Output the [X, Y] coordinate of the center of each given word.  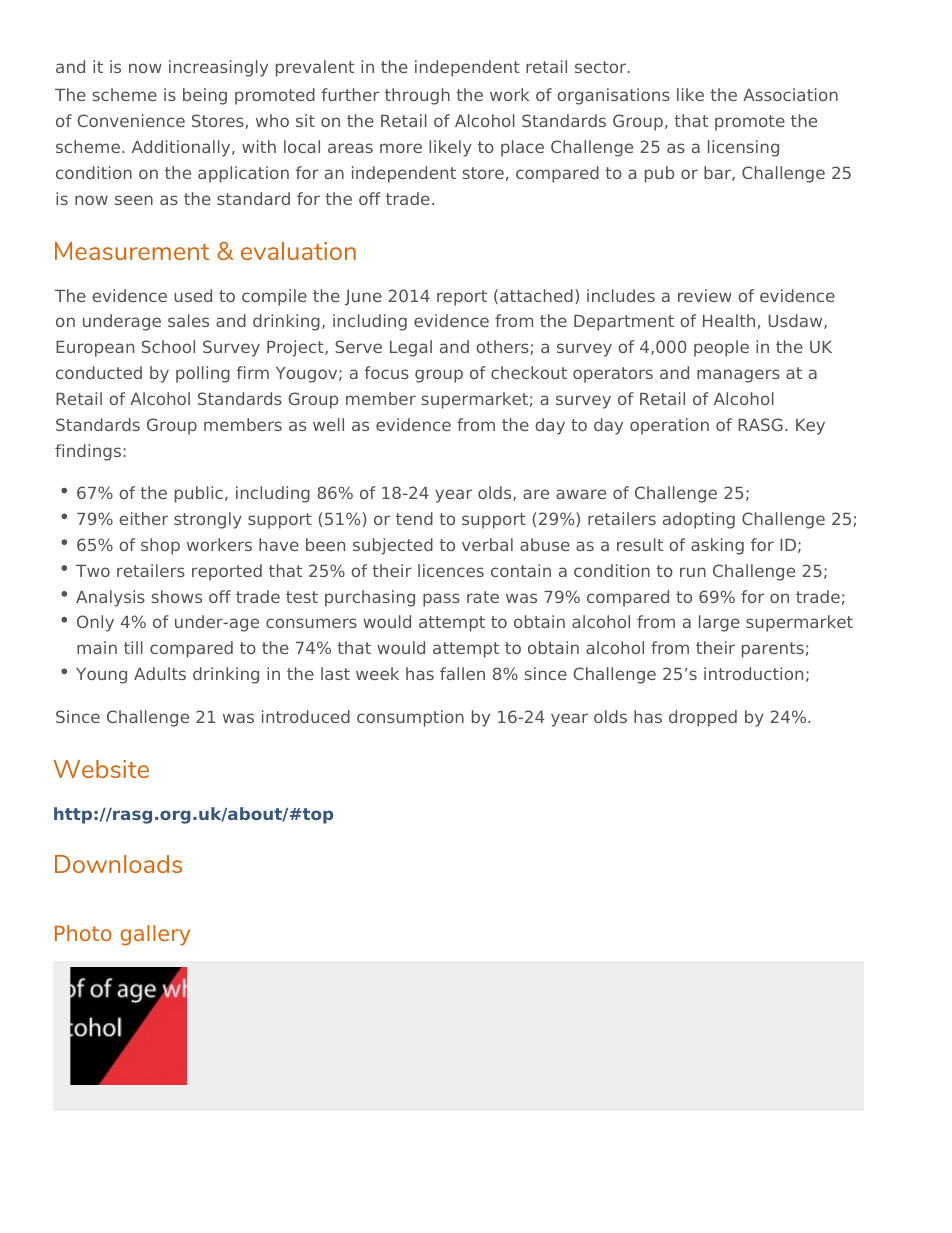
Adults [160, 673]
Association [790, 94]
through [417, 96]
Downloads [118, 864]
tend [414, 518]
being [205, 96]
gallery [155, 935]
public [199, 494]
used [193, 295]
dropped [703, 718]
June [363, 298]
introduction [753, 673]
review [705, 295]
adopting [699, 520]
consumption [410, 718]
